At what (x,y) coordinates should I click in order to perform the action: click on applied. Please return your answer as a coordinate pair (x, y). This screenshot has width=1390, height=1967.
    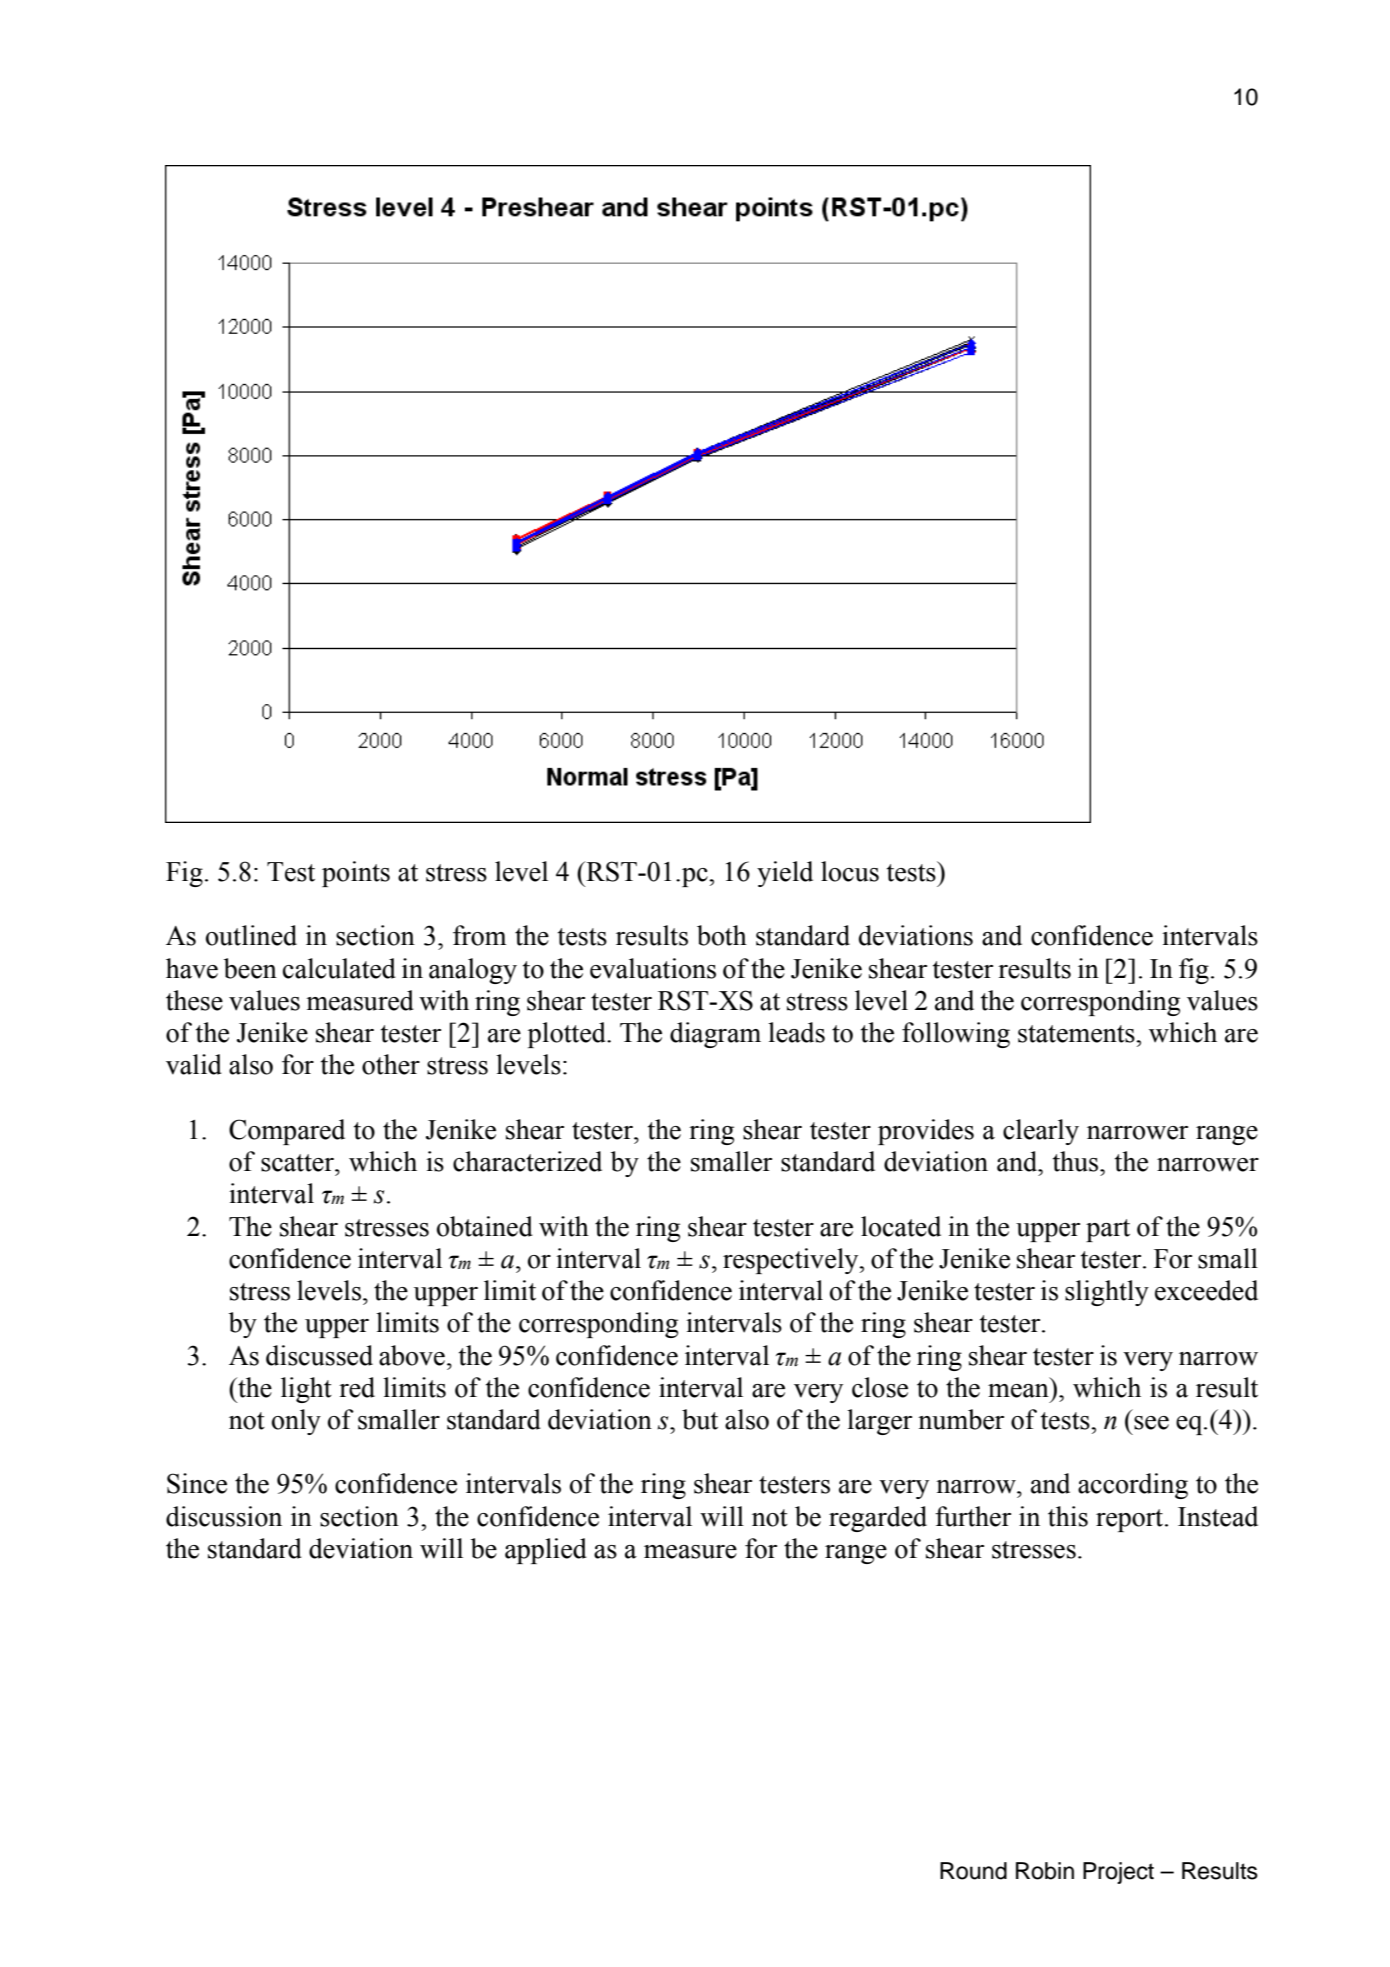
    Looking at the image, I should click on (546, 1551).
